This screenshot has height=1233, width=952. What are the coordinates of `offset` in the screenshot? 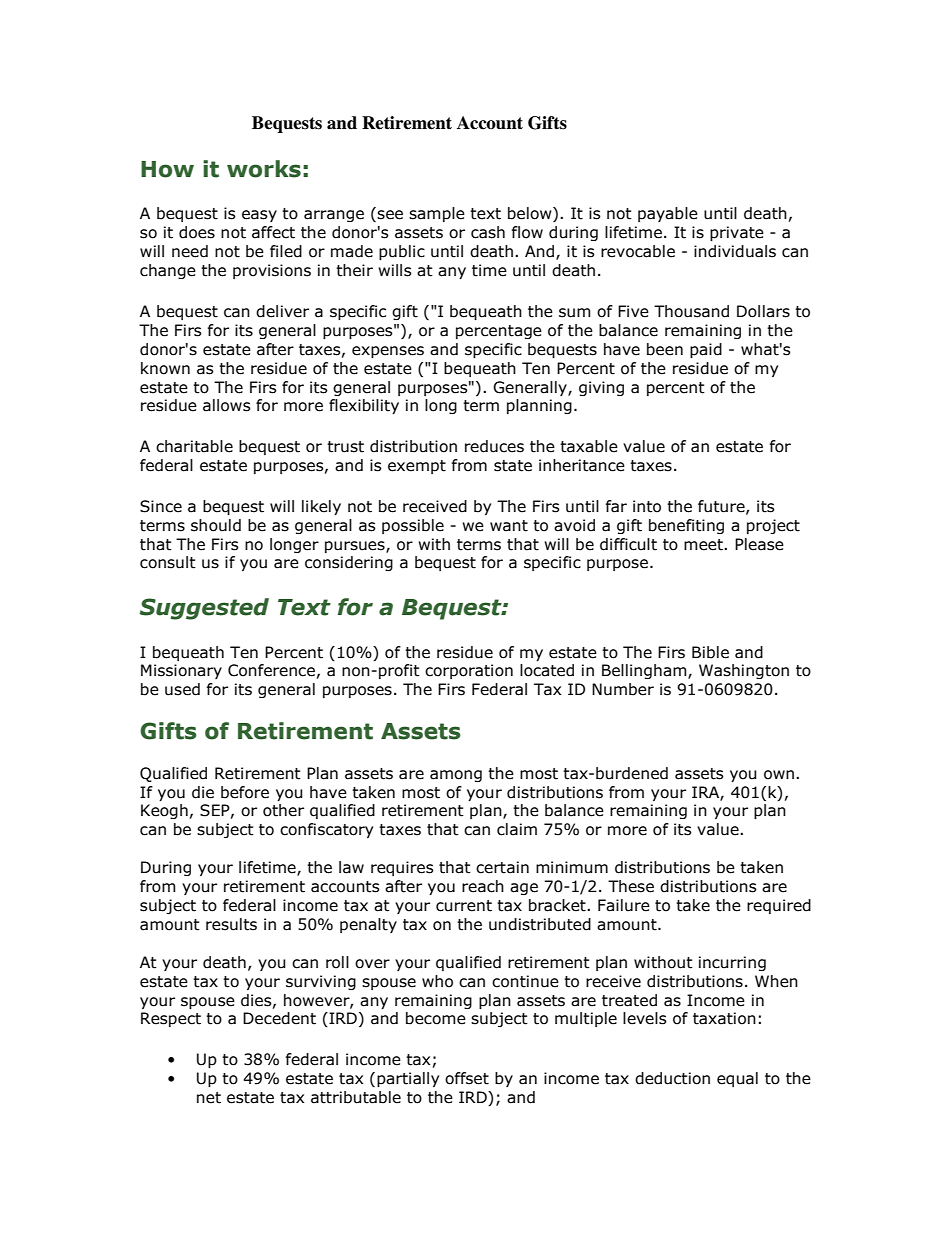 It's located at (467, 1078).
